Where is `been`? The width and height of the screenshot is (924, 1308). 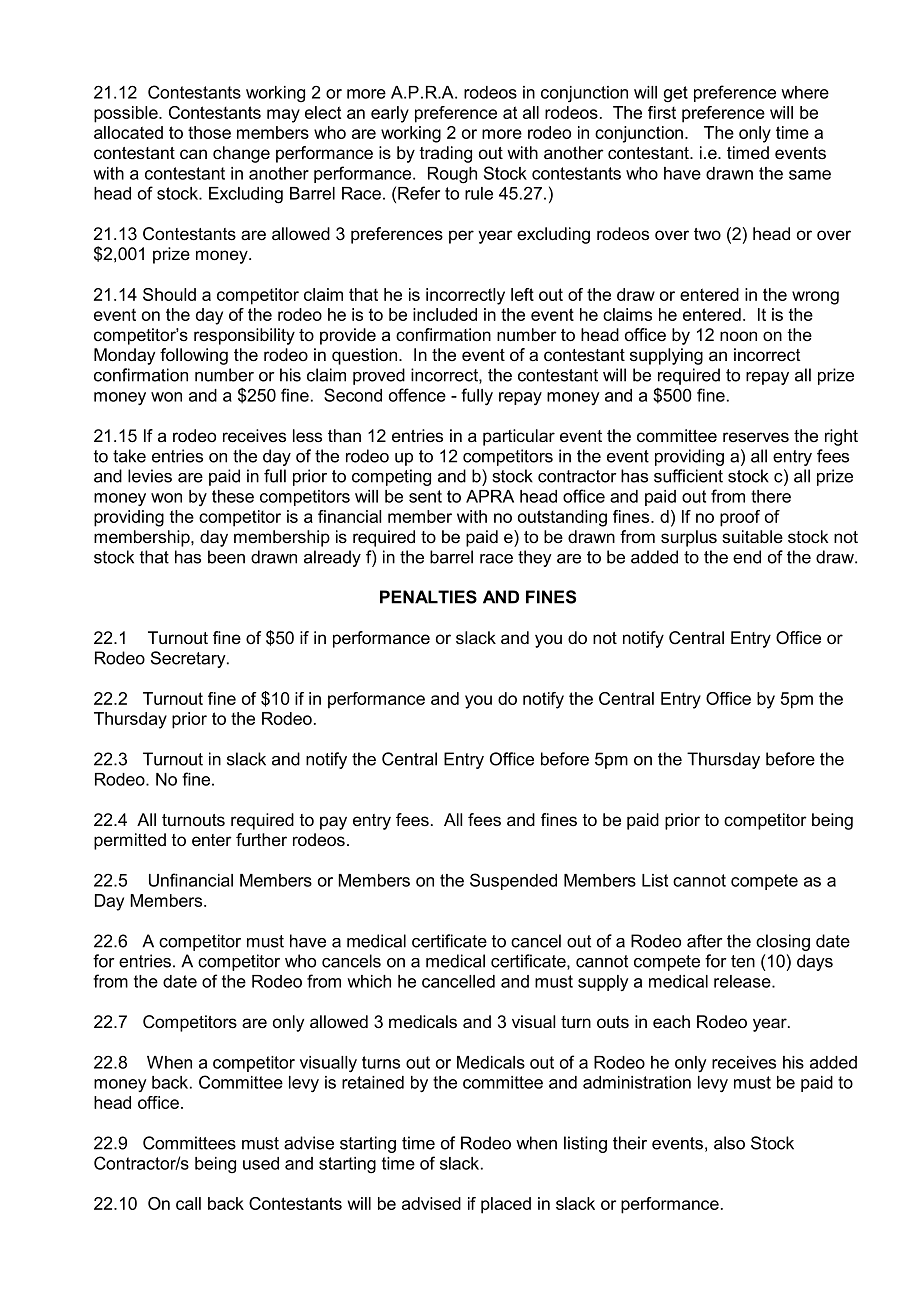
been is located at coordinates (226, 557).
